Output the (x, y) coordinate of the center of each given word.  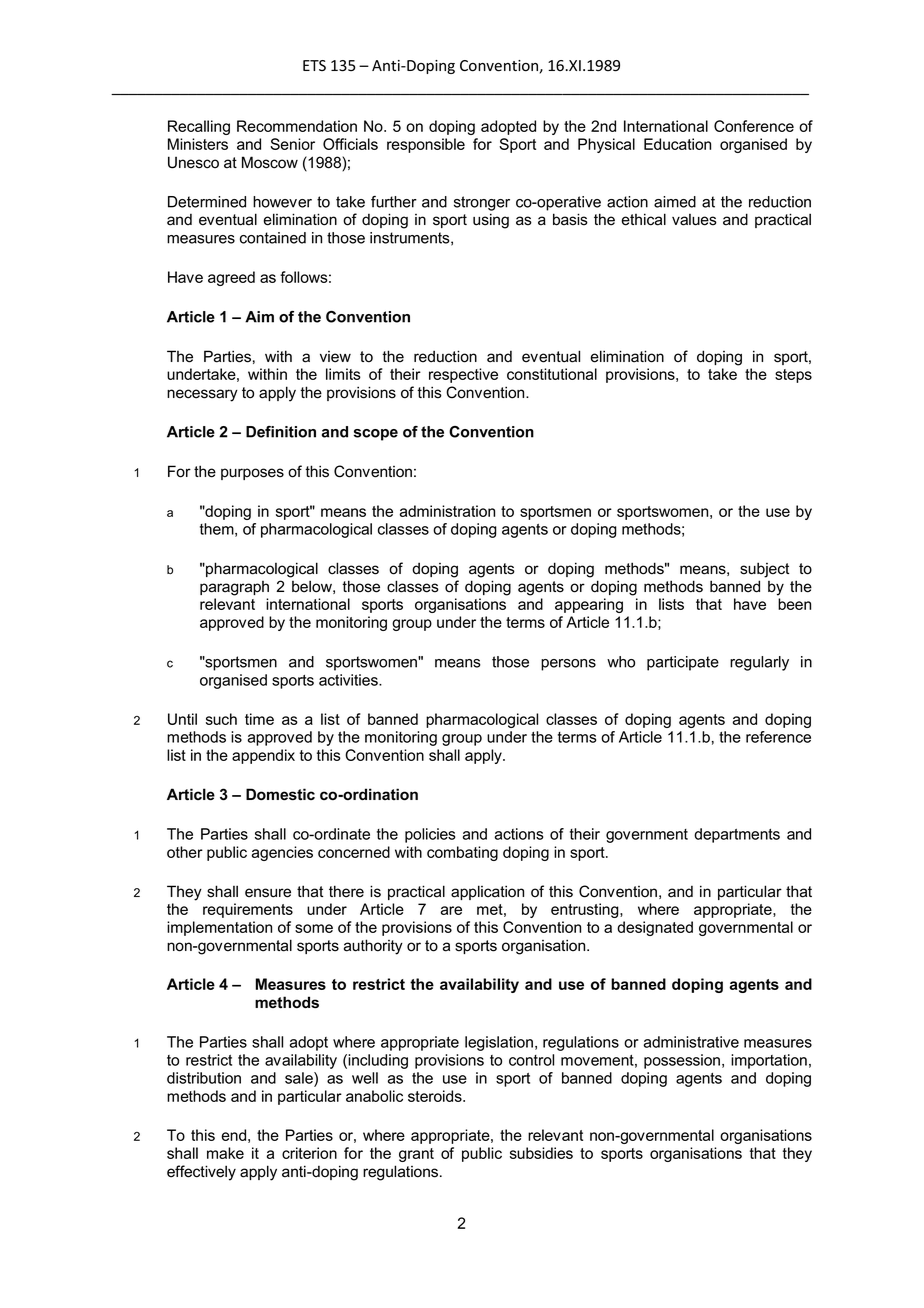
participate (683, 663)
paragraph (234, 588)
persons (568, 665)
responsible (426, 145)
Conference (754, 126)
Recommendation (297, 126)
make (225, 1153)
